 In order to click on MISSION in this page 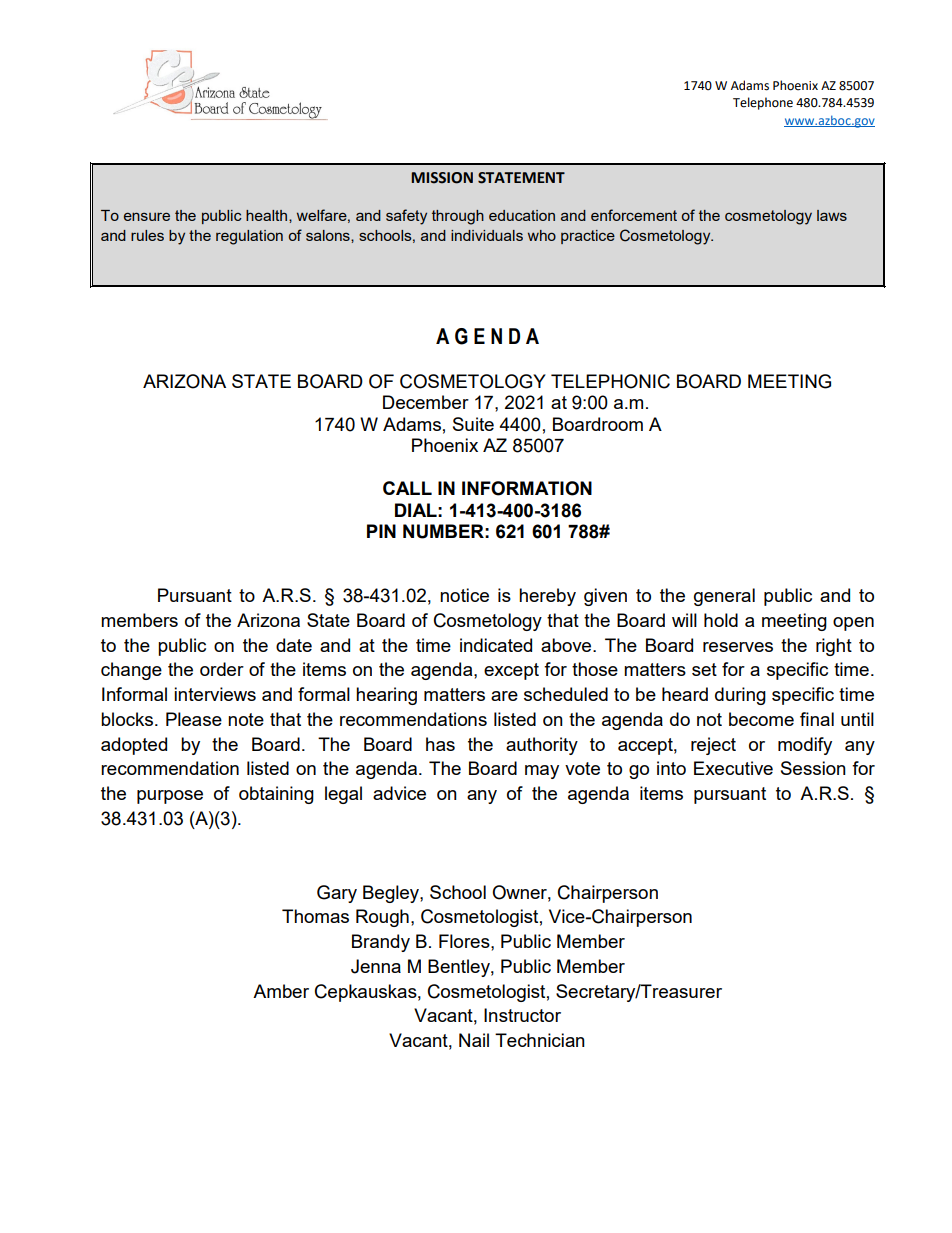, I will do `click(442, 178)`.
